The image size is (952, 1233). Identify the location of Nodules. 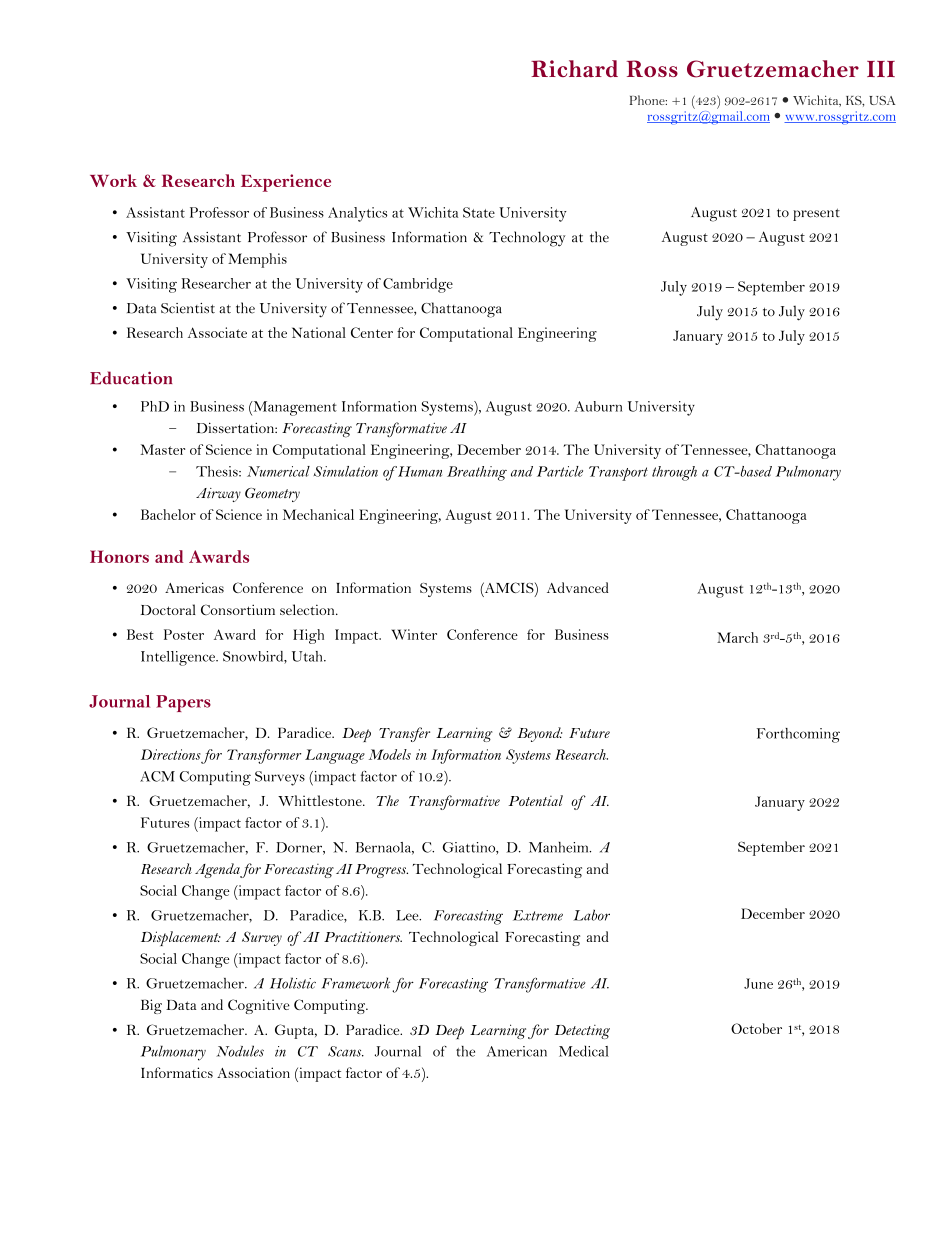
(240, 1051).
